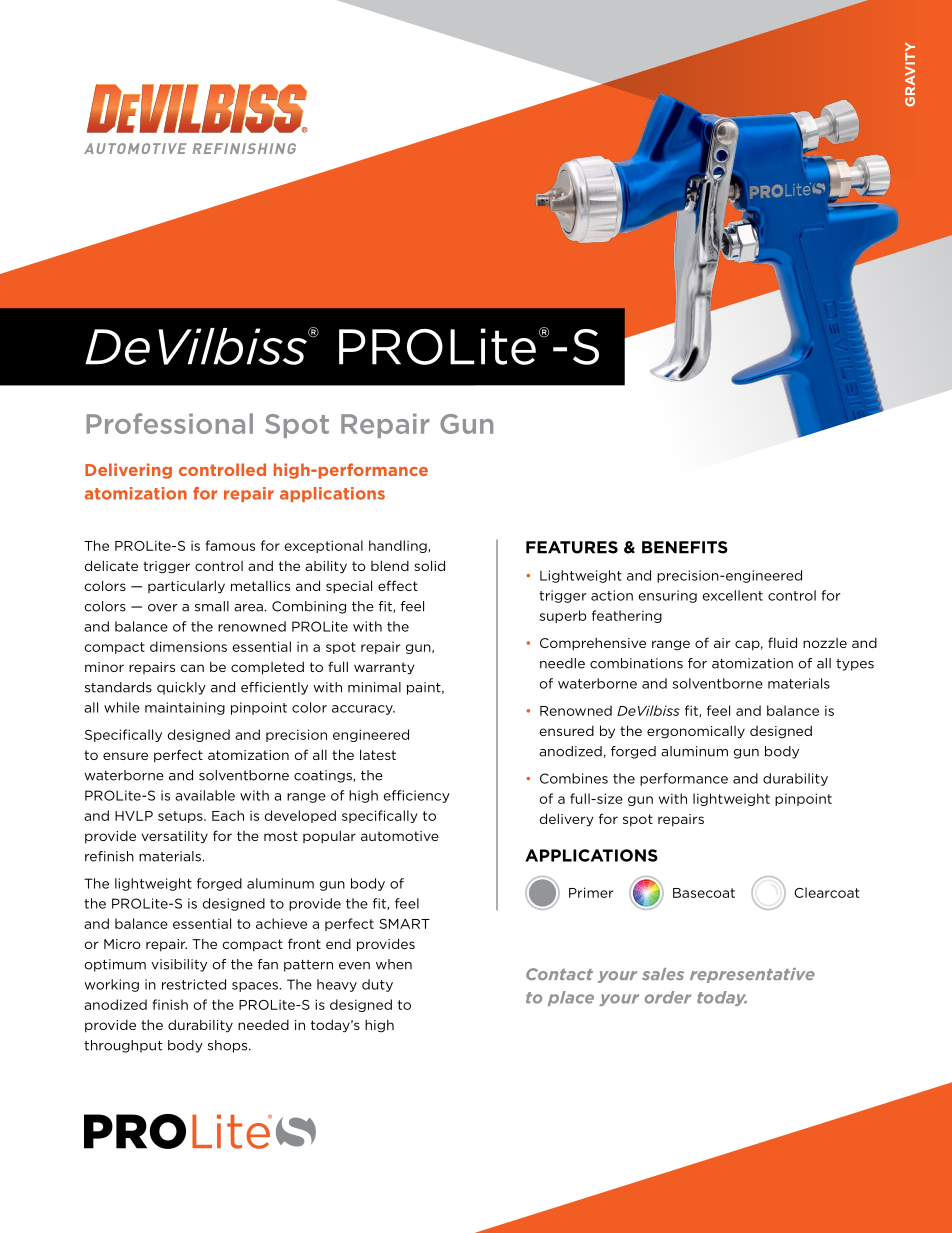 This screenshot has height=1233, width=952. Describe the element at coordinates (169, 423) in the screenshot. I see `Professional` at that location.
